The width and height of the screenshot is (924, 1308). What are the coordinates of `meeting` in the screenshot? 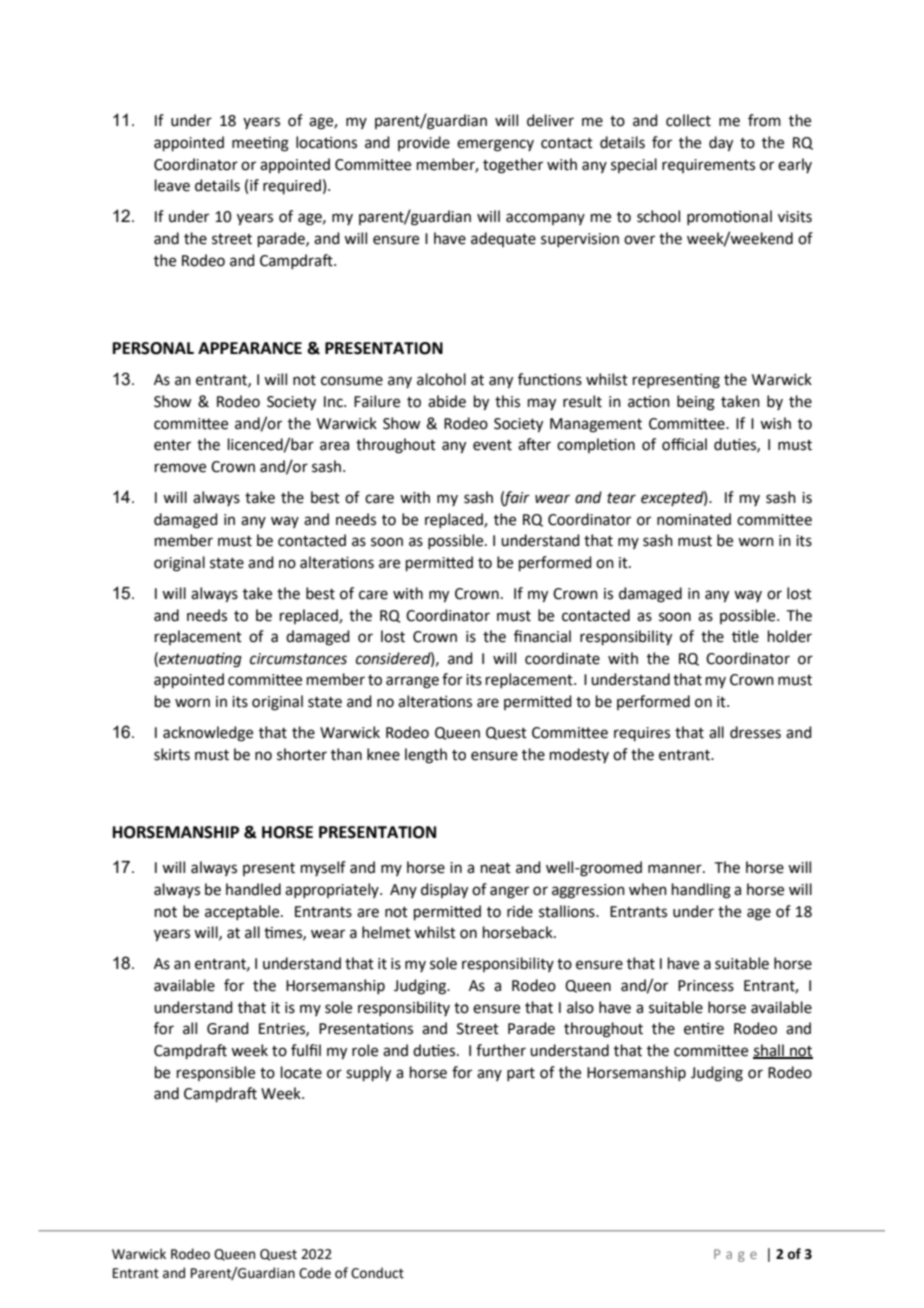 It's located at (260, 144).
